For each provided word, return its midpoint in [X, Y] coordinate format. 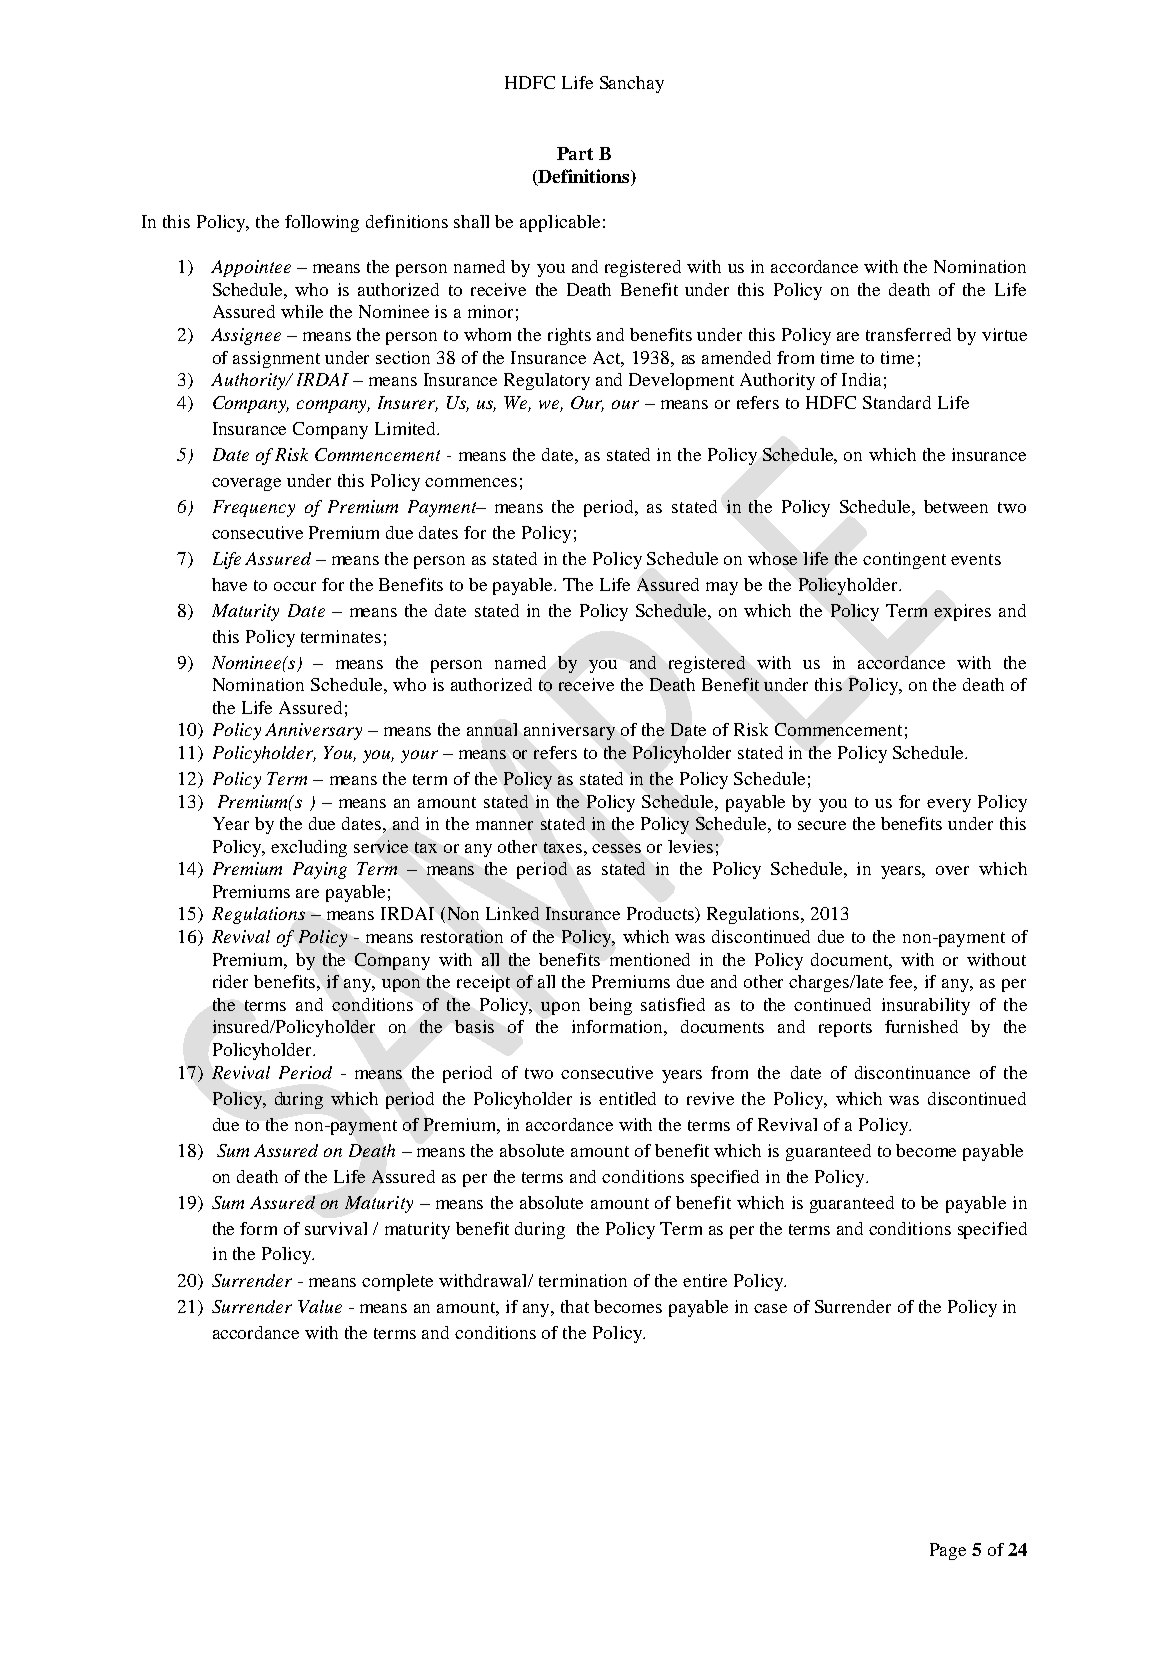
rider [230, 981]
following [322, 223]
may [722, 588]
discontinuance [912, 1072]
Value [320, 1306]
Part [575, 153]
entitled [627, 1098]
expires [962, 612]
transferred [908, 334]
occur [295, 586]
